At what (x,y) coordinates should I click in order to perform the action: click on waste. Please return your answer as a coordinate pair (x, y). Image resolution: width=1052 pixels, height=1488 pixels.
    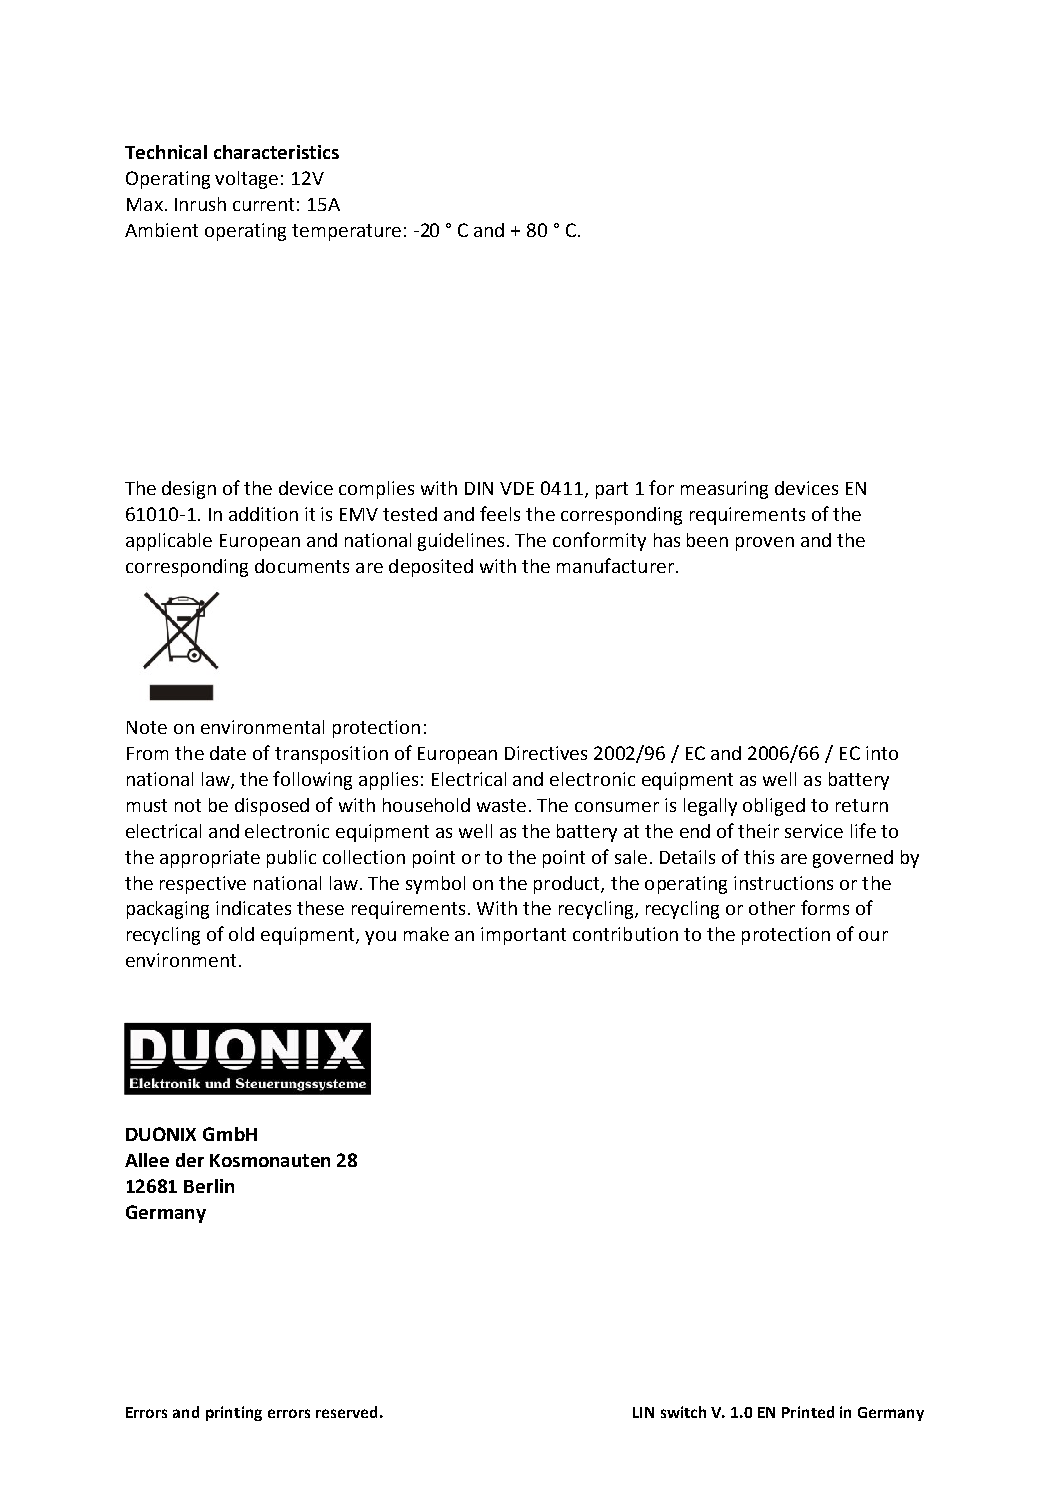
    Looking at the image, I should click on (501, 805).
